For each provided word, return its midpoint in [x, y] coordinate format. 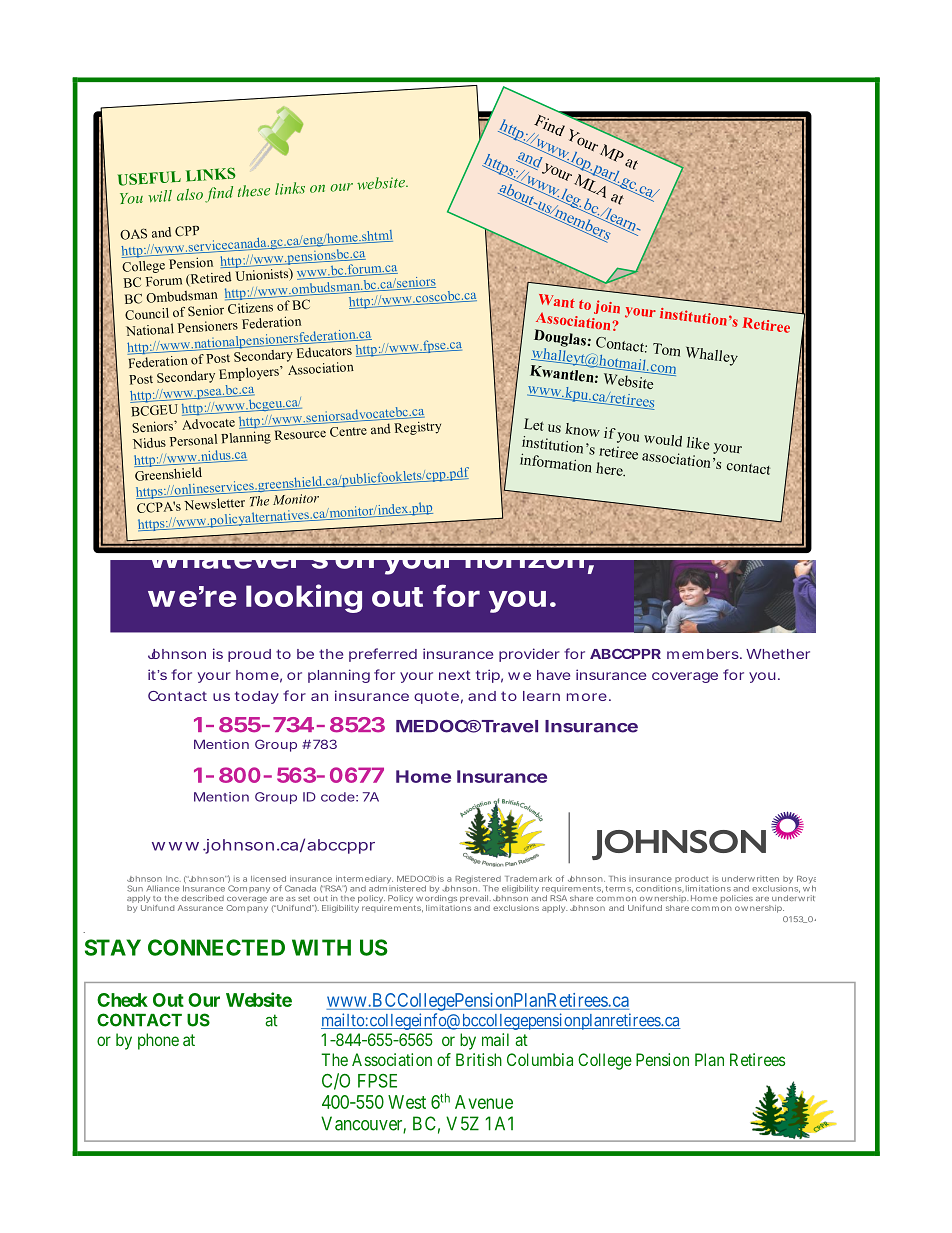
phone [158, 1041]
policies [737, 899]
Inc [173, 879]
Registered [478, 881]
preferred [383, 655]
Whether [778, 654]
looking [304, 598]
